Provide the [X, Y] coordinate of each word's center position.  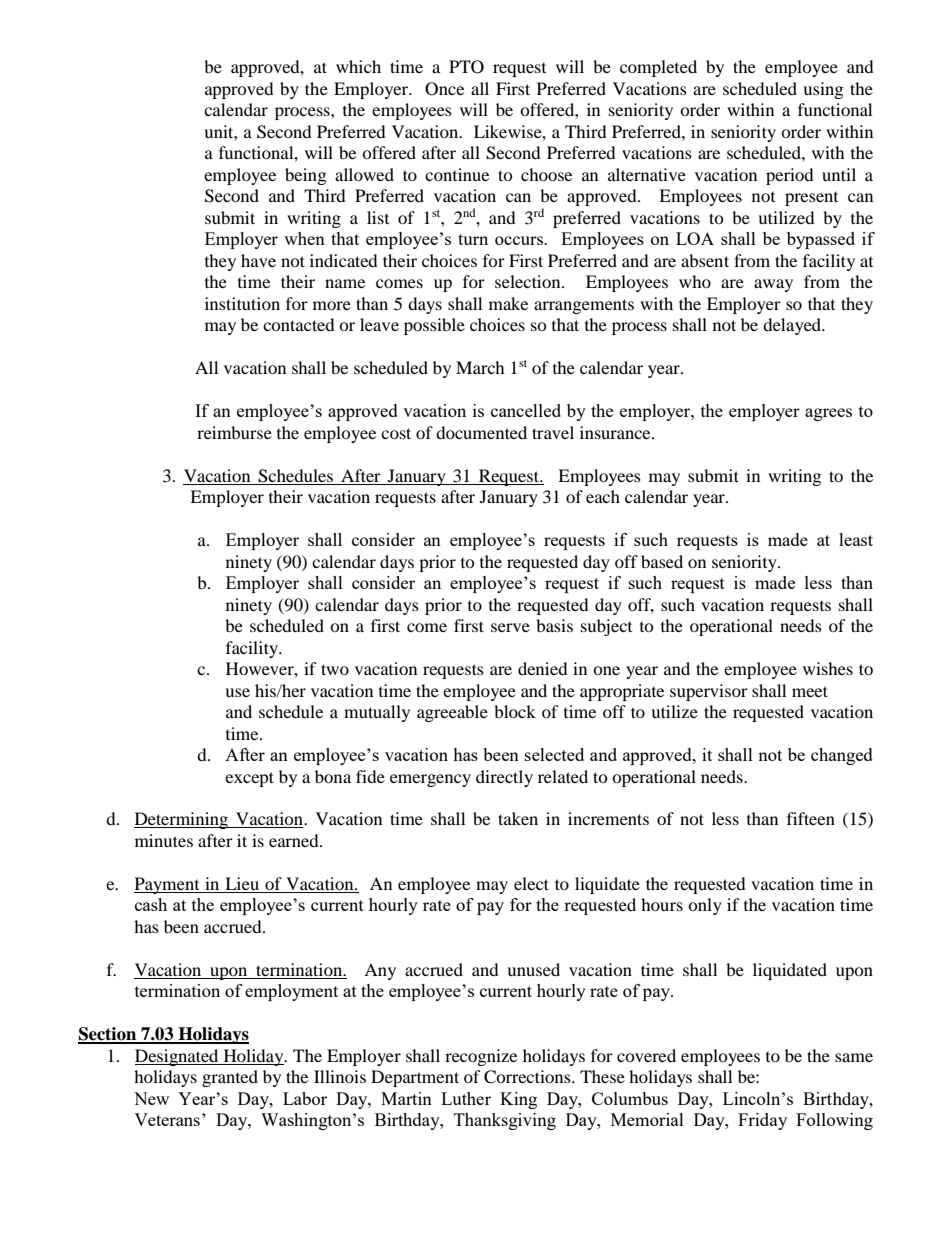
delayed [793, 326]
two [335, 669]
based [662, 561]
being [305, 176]
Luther [466, 1098]
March [480, 367]
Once [444, 89]
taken [518, 818]
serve [510, 627]
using [823, 90]
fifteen [811, 818]
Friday [762, 1121]
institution [242, 303]
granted [230, 1078]
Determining [182, 820]
